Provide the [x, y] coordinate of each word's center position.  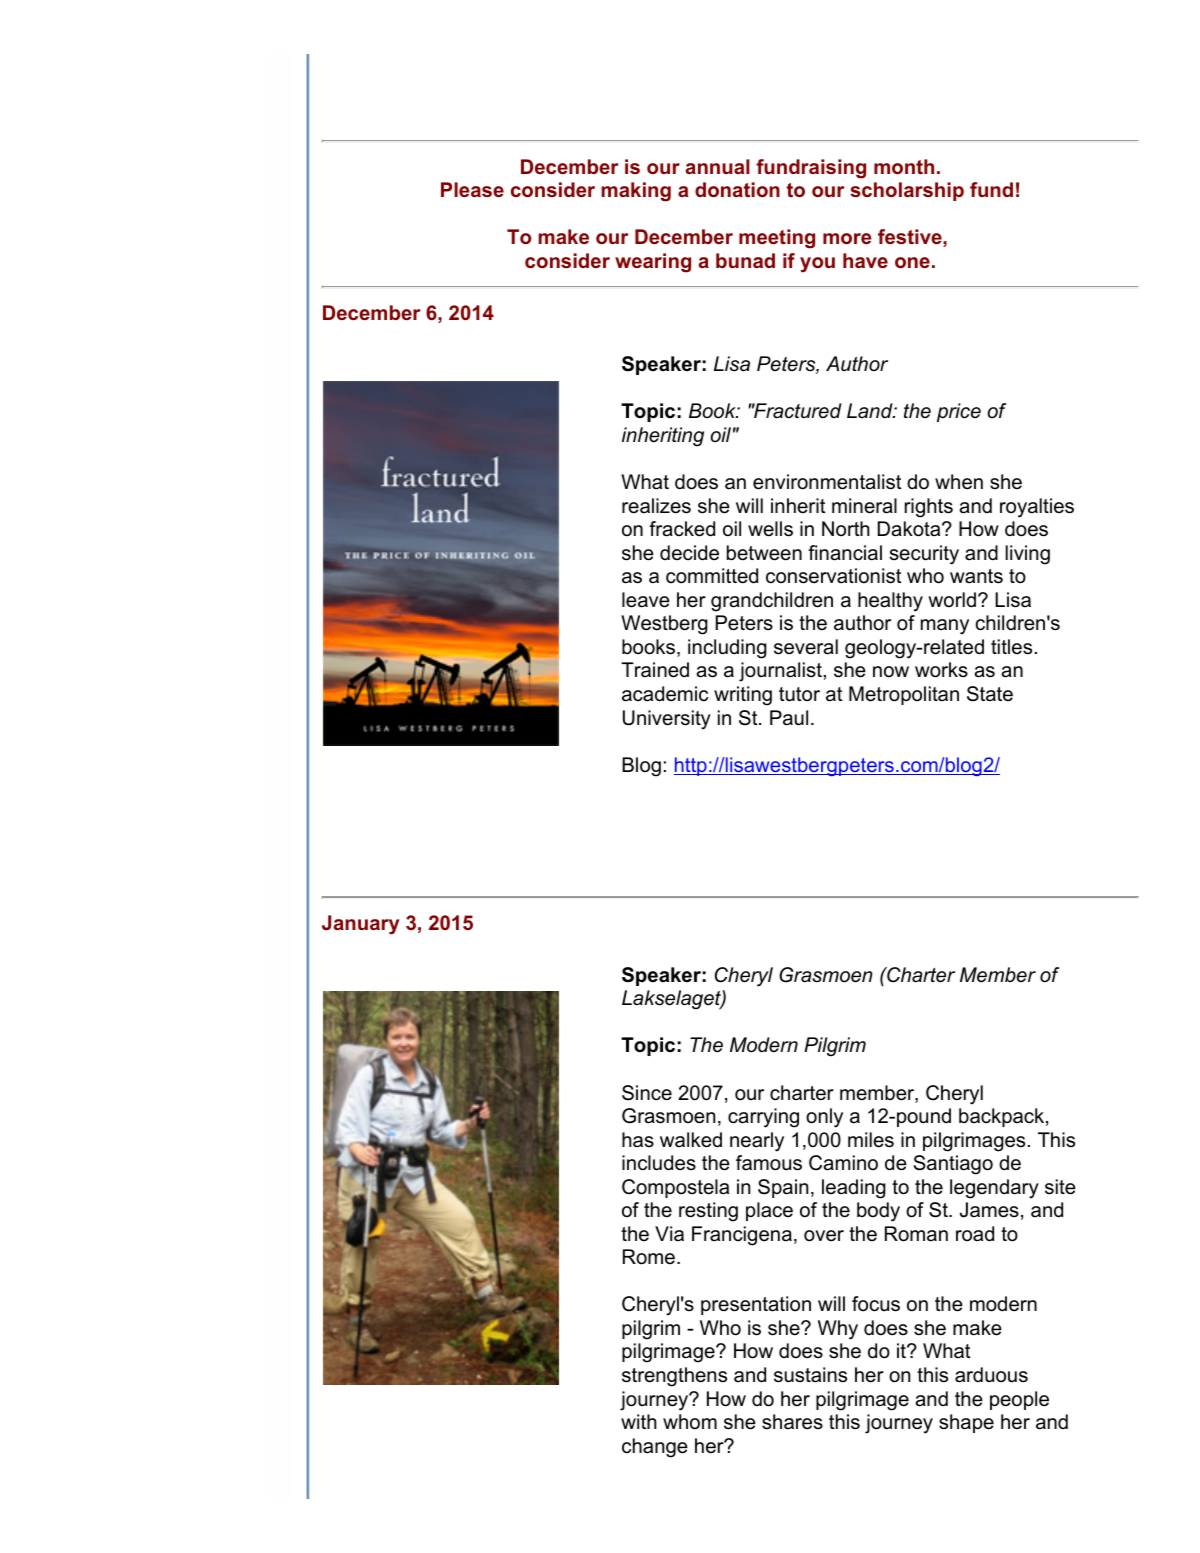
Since [647, 1093]
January [361, 925]
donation [737, 189]
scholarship [907, 191]
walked [691, 1140]
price [959, 412]
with [639, 1421]
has [638, 1140]
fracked [682, 529]
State [990, 694]
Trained [655, 670]
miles [871, 1140]
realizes [656, 506]
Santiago [953, 1165]
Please [472, 189]
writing [743, 696]
